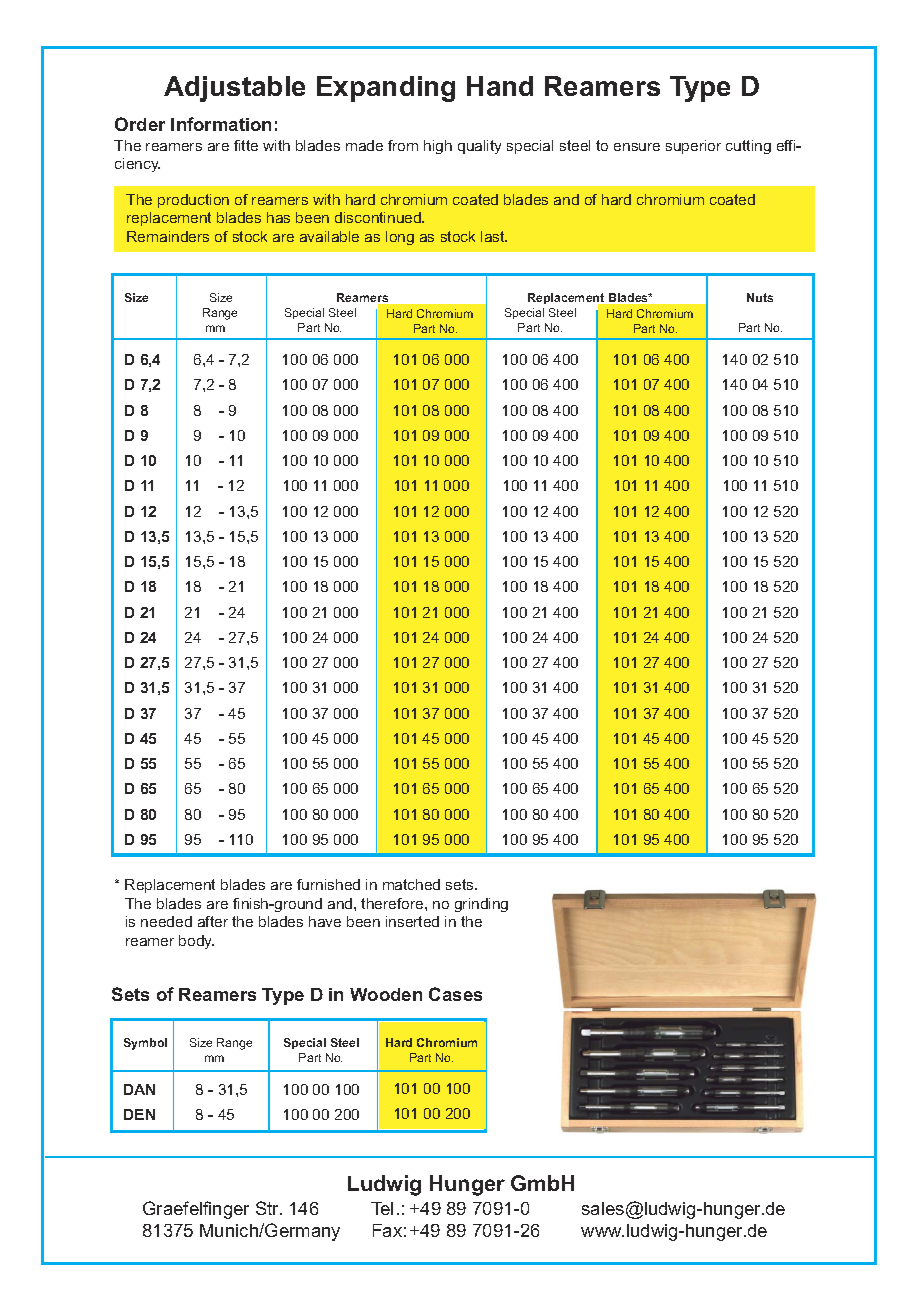  What do you see at coordinates (693, 147) in the document?
I see `superior` at bounding box center [693, 147].
